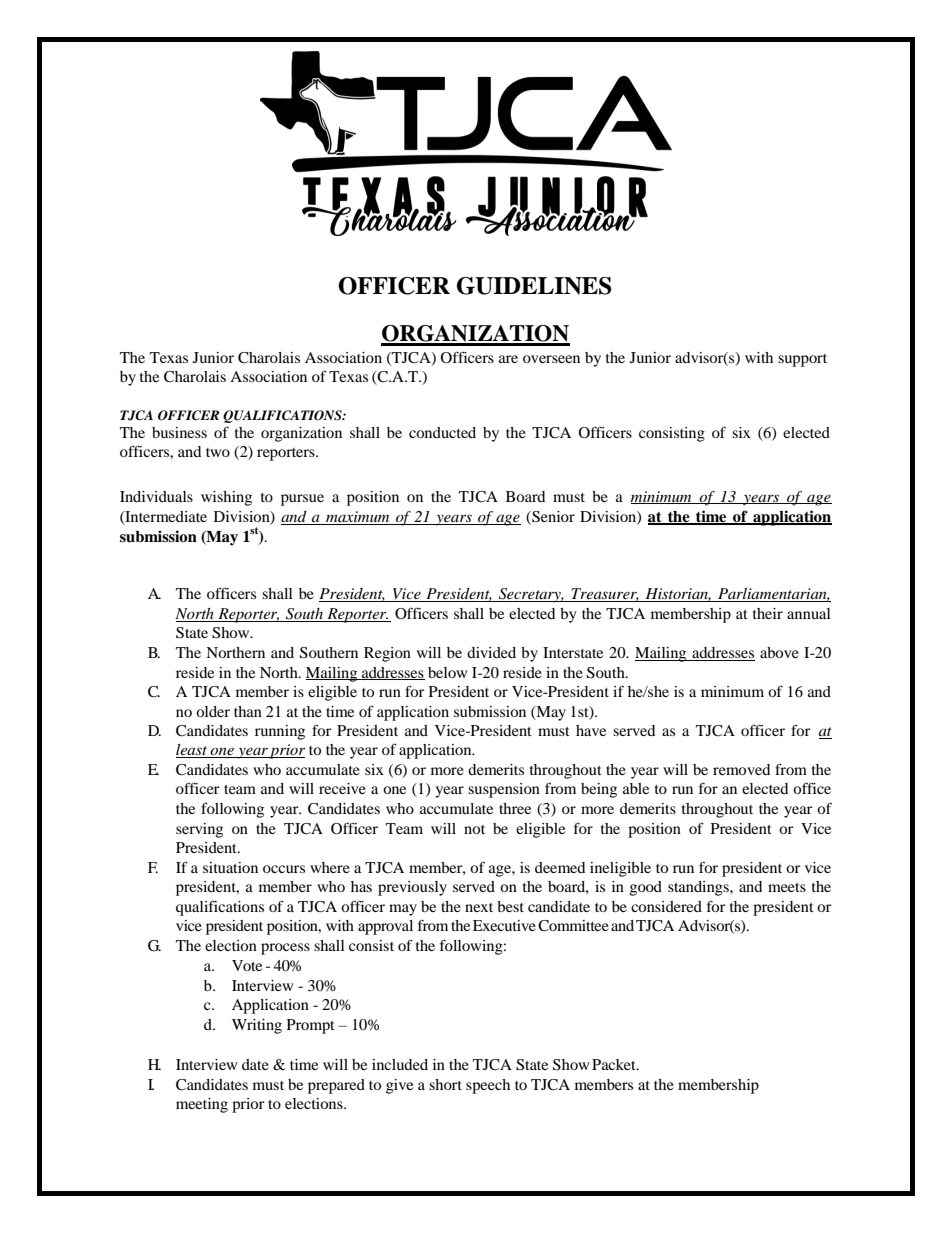 The height and width of the screenshot is (1233, 952). I want to click on meeting, so click(202, 1105).
